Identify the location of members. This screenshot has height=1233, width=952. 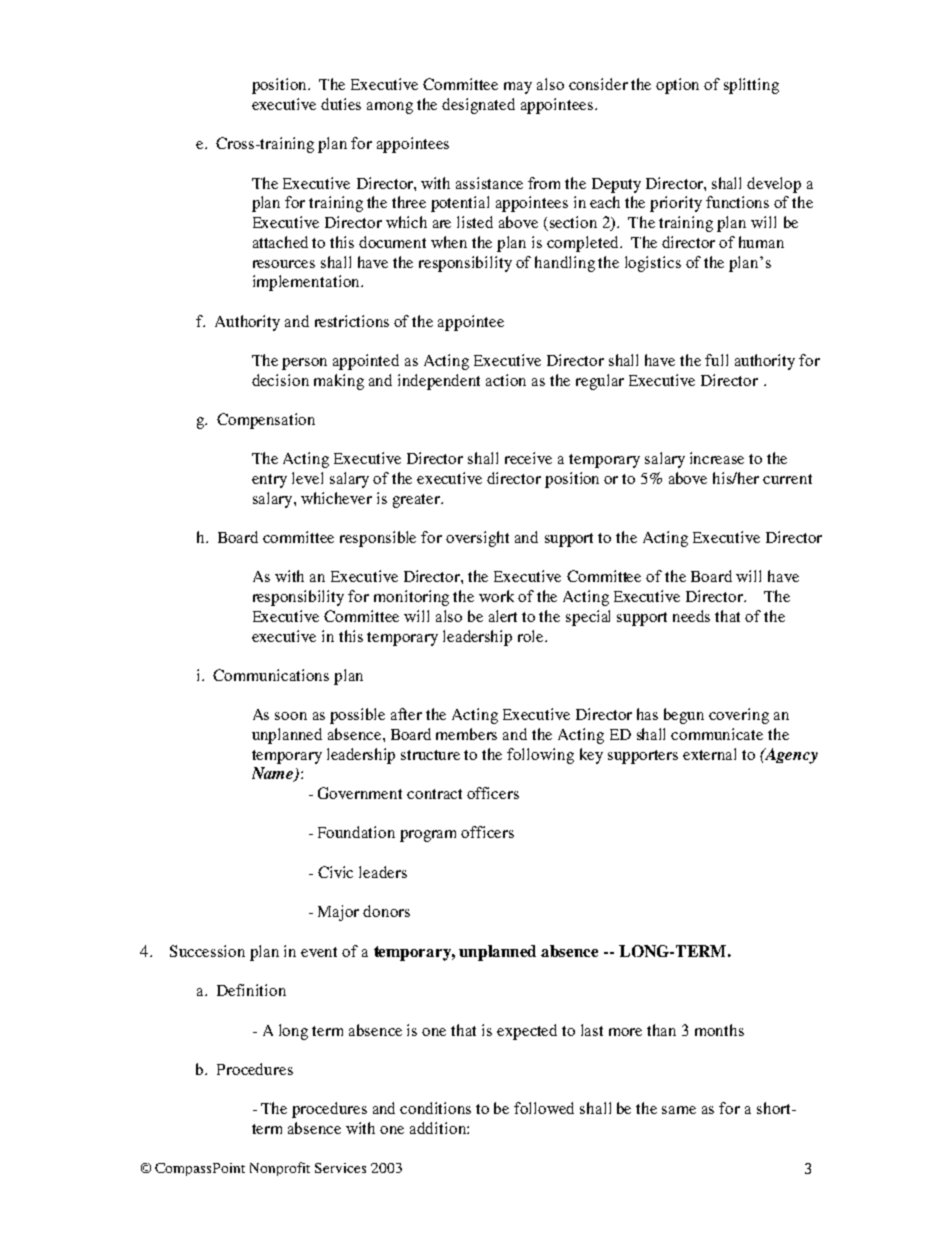
(466, 734).
